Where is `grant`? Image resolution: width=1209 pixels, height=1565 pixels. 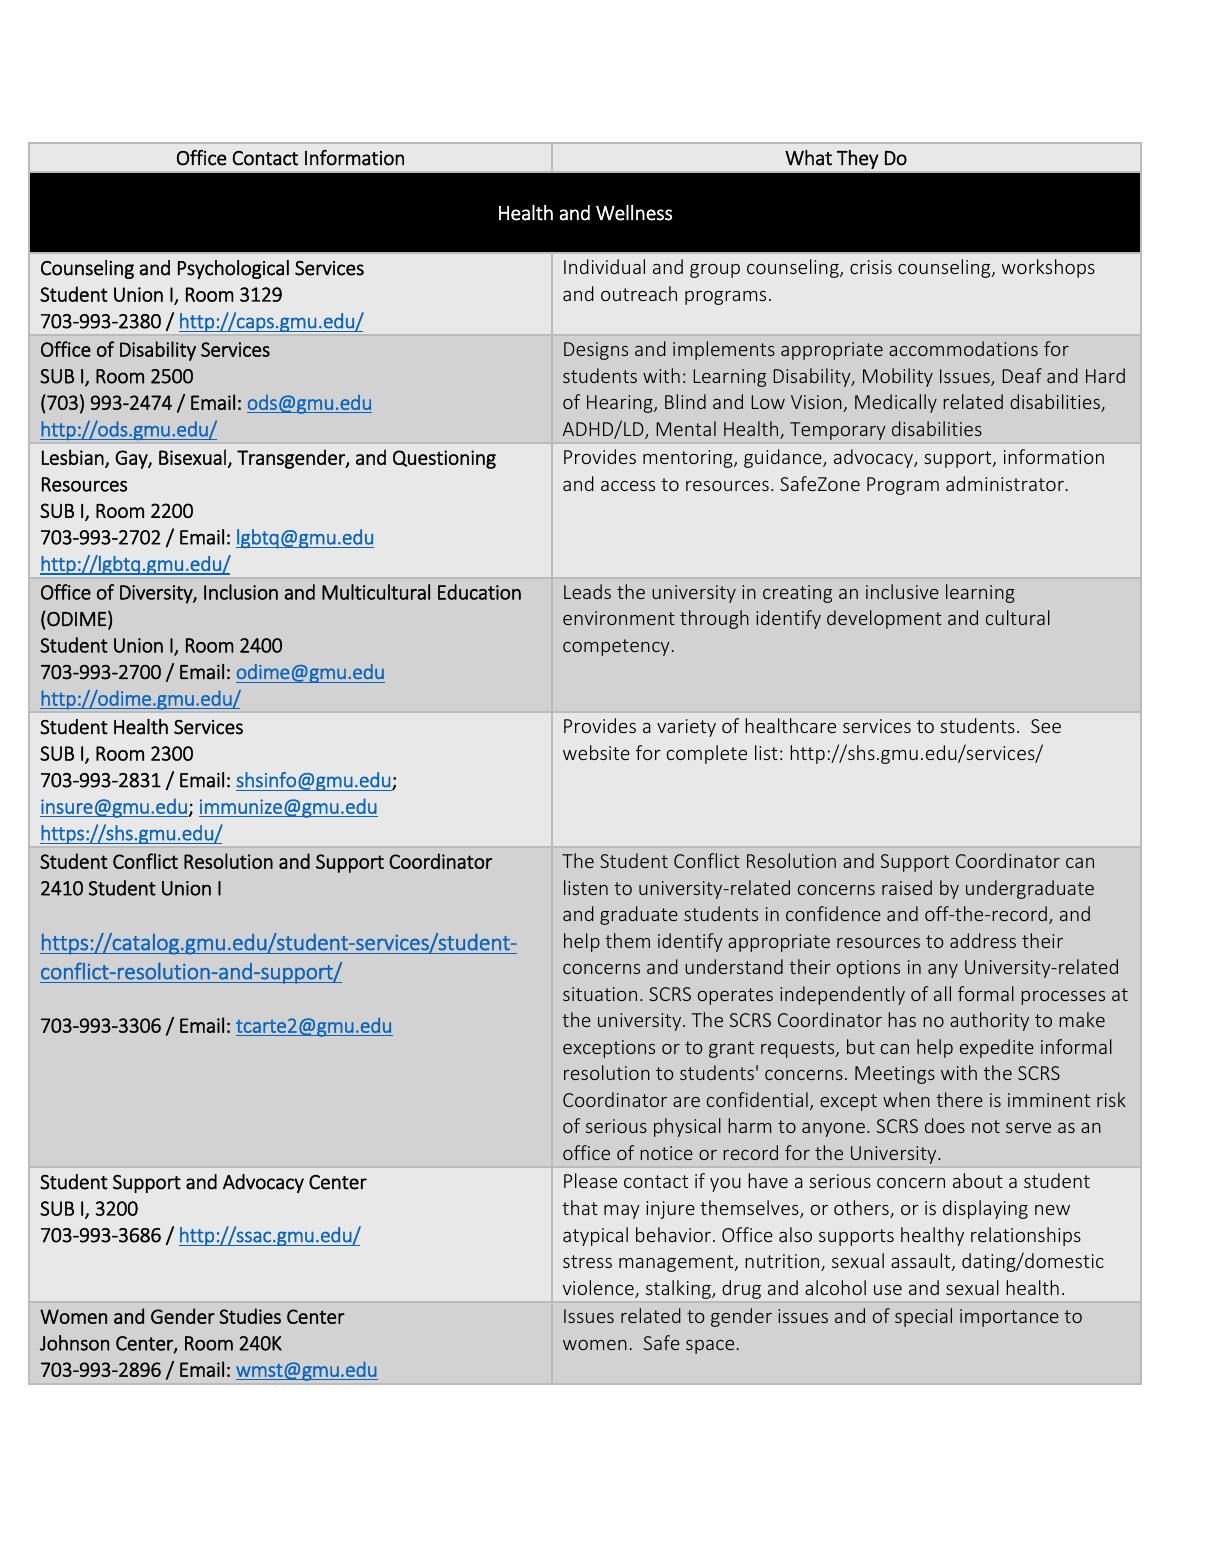 grant is located at coordinates (731, 1049).
